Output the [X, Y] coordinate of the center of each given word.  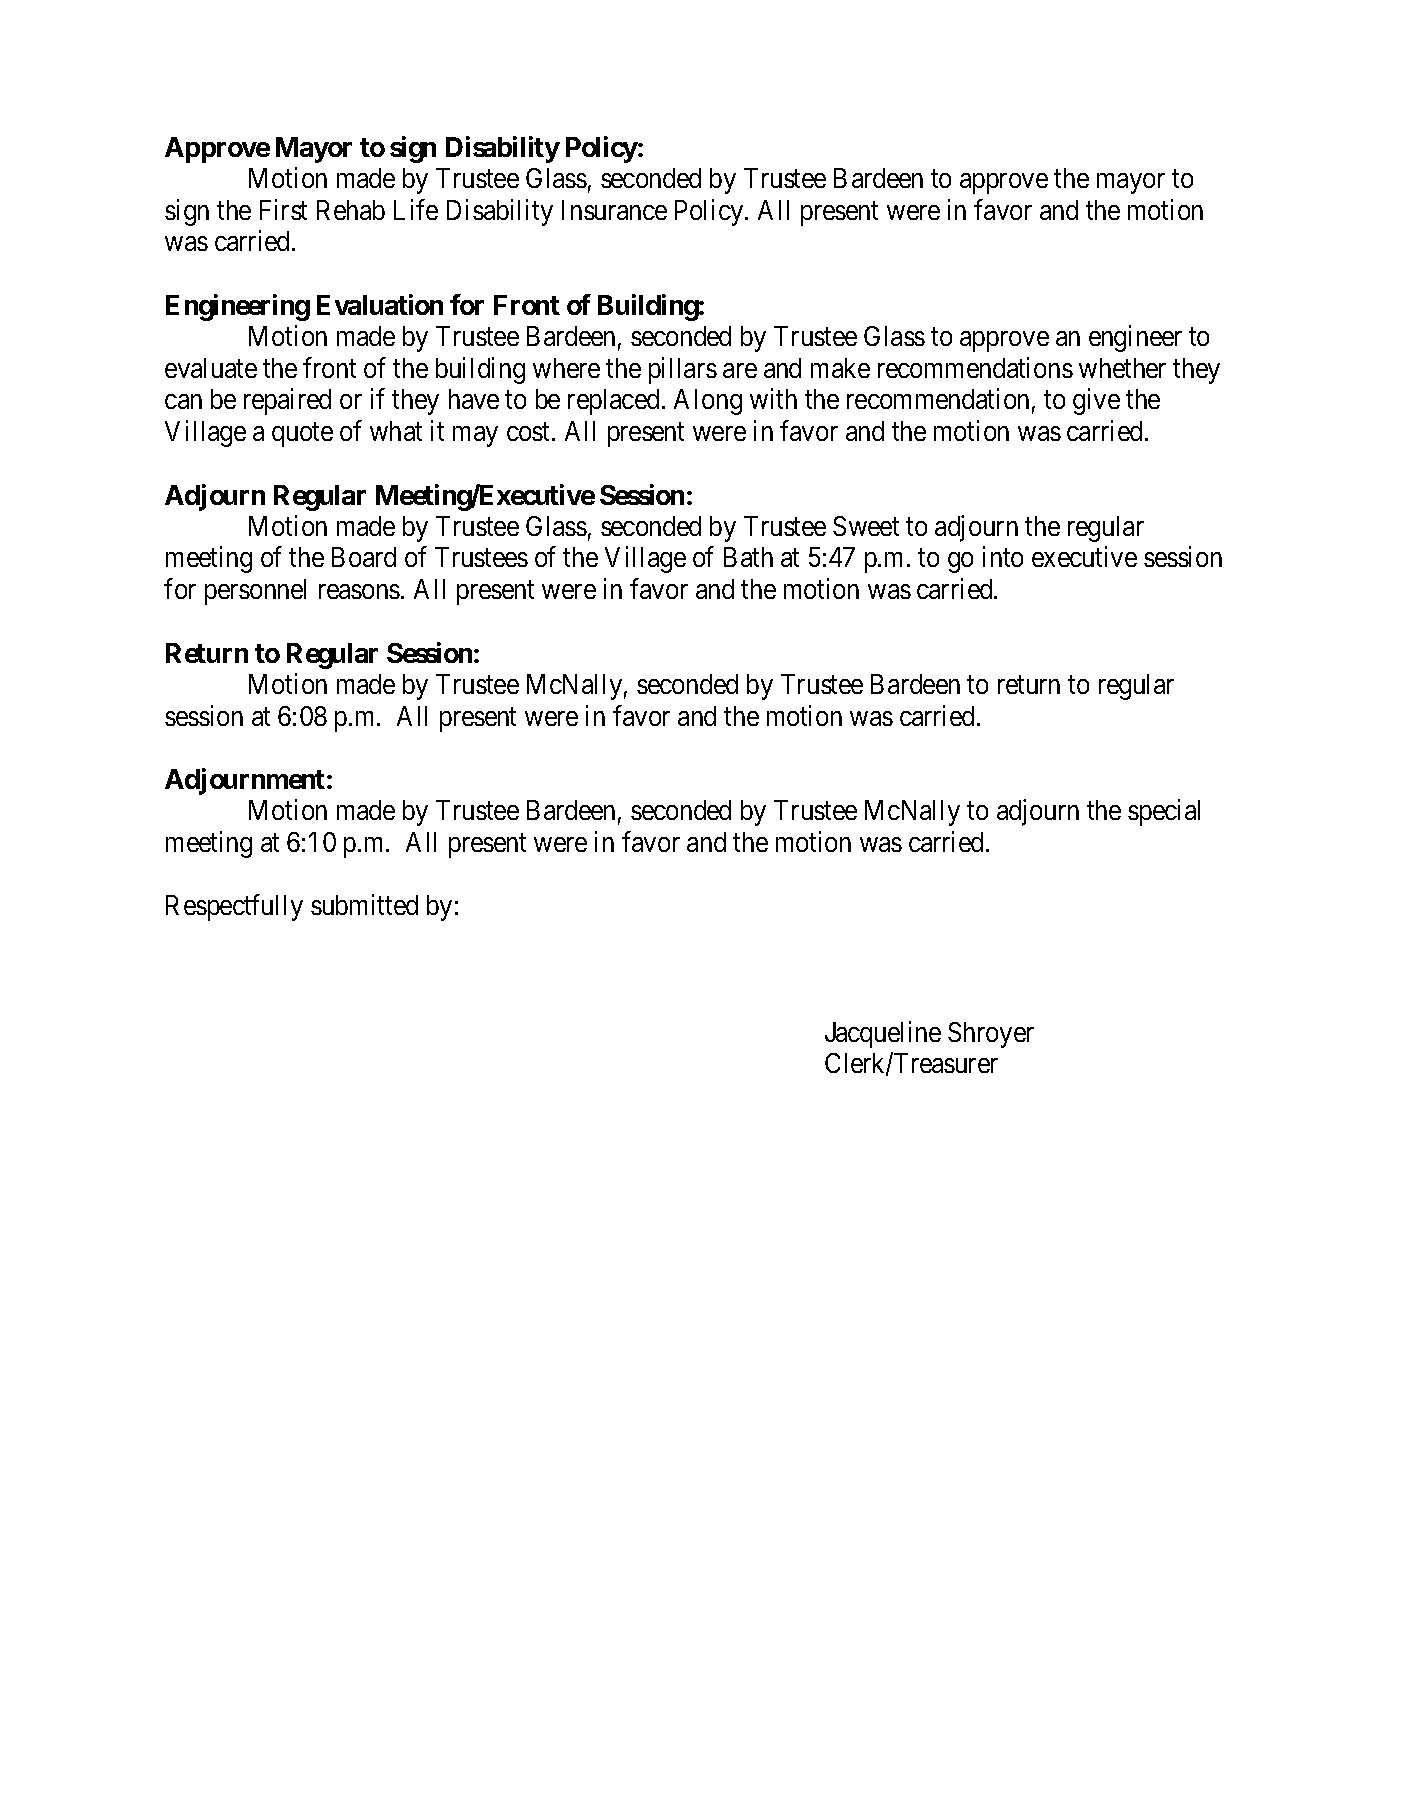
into [1003, 557]
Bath [748, 557]
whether [1122, 368]
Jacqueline [883, 1034]
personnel [255, 592]
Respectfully [234, 907]
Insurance [614, 210]
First [283, 209]
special [1164, 813]
